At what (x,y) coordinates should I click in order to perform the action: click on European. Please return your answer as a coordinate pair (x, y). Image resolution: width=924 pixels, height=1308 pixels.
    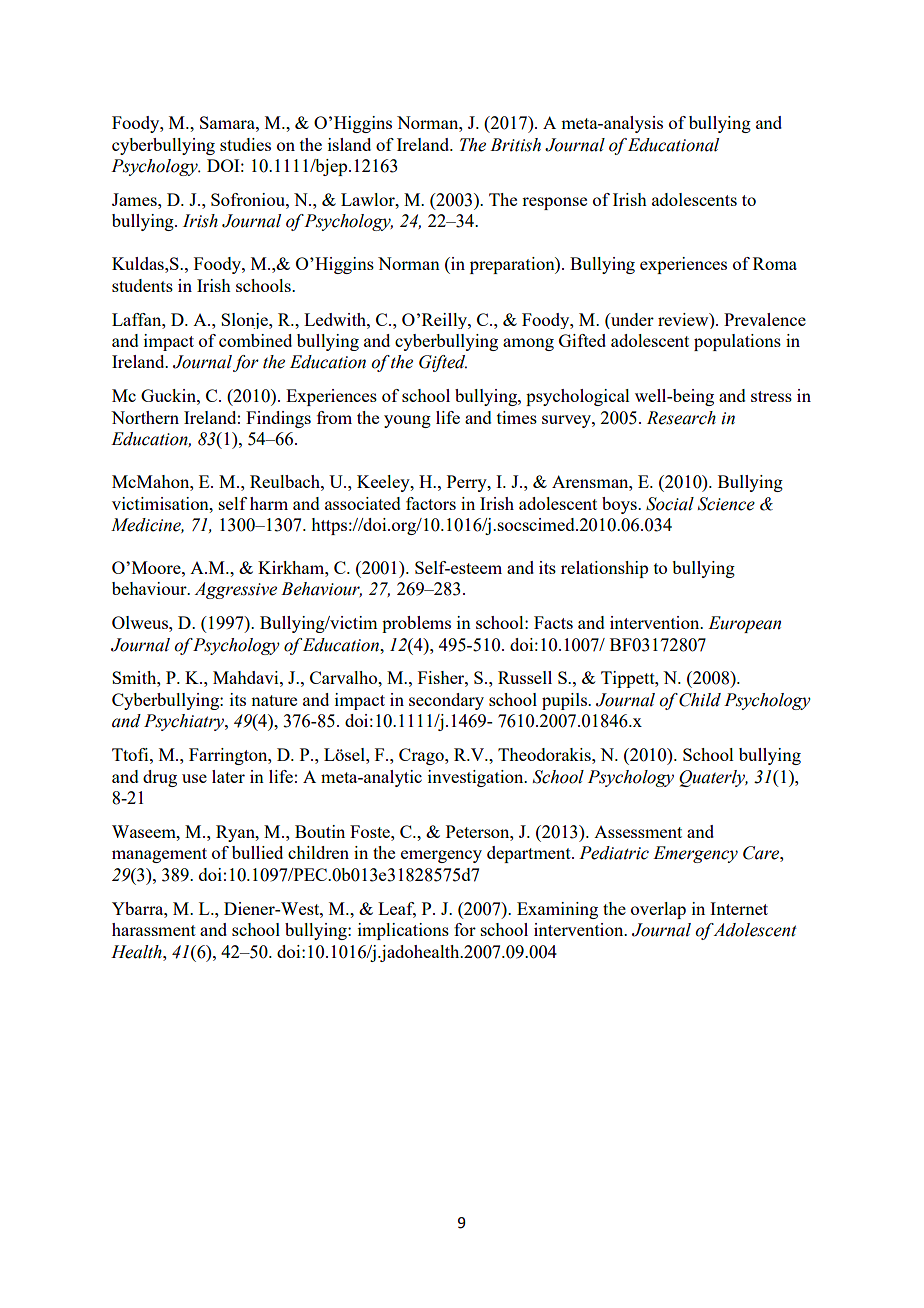
    Looking at the image, I should click on (744, 624).
